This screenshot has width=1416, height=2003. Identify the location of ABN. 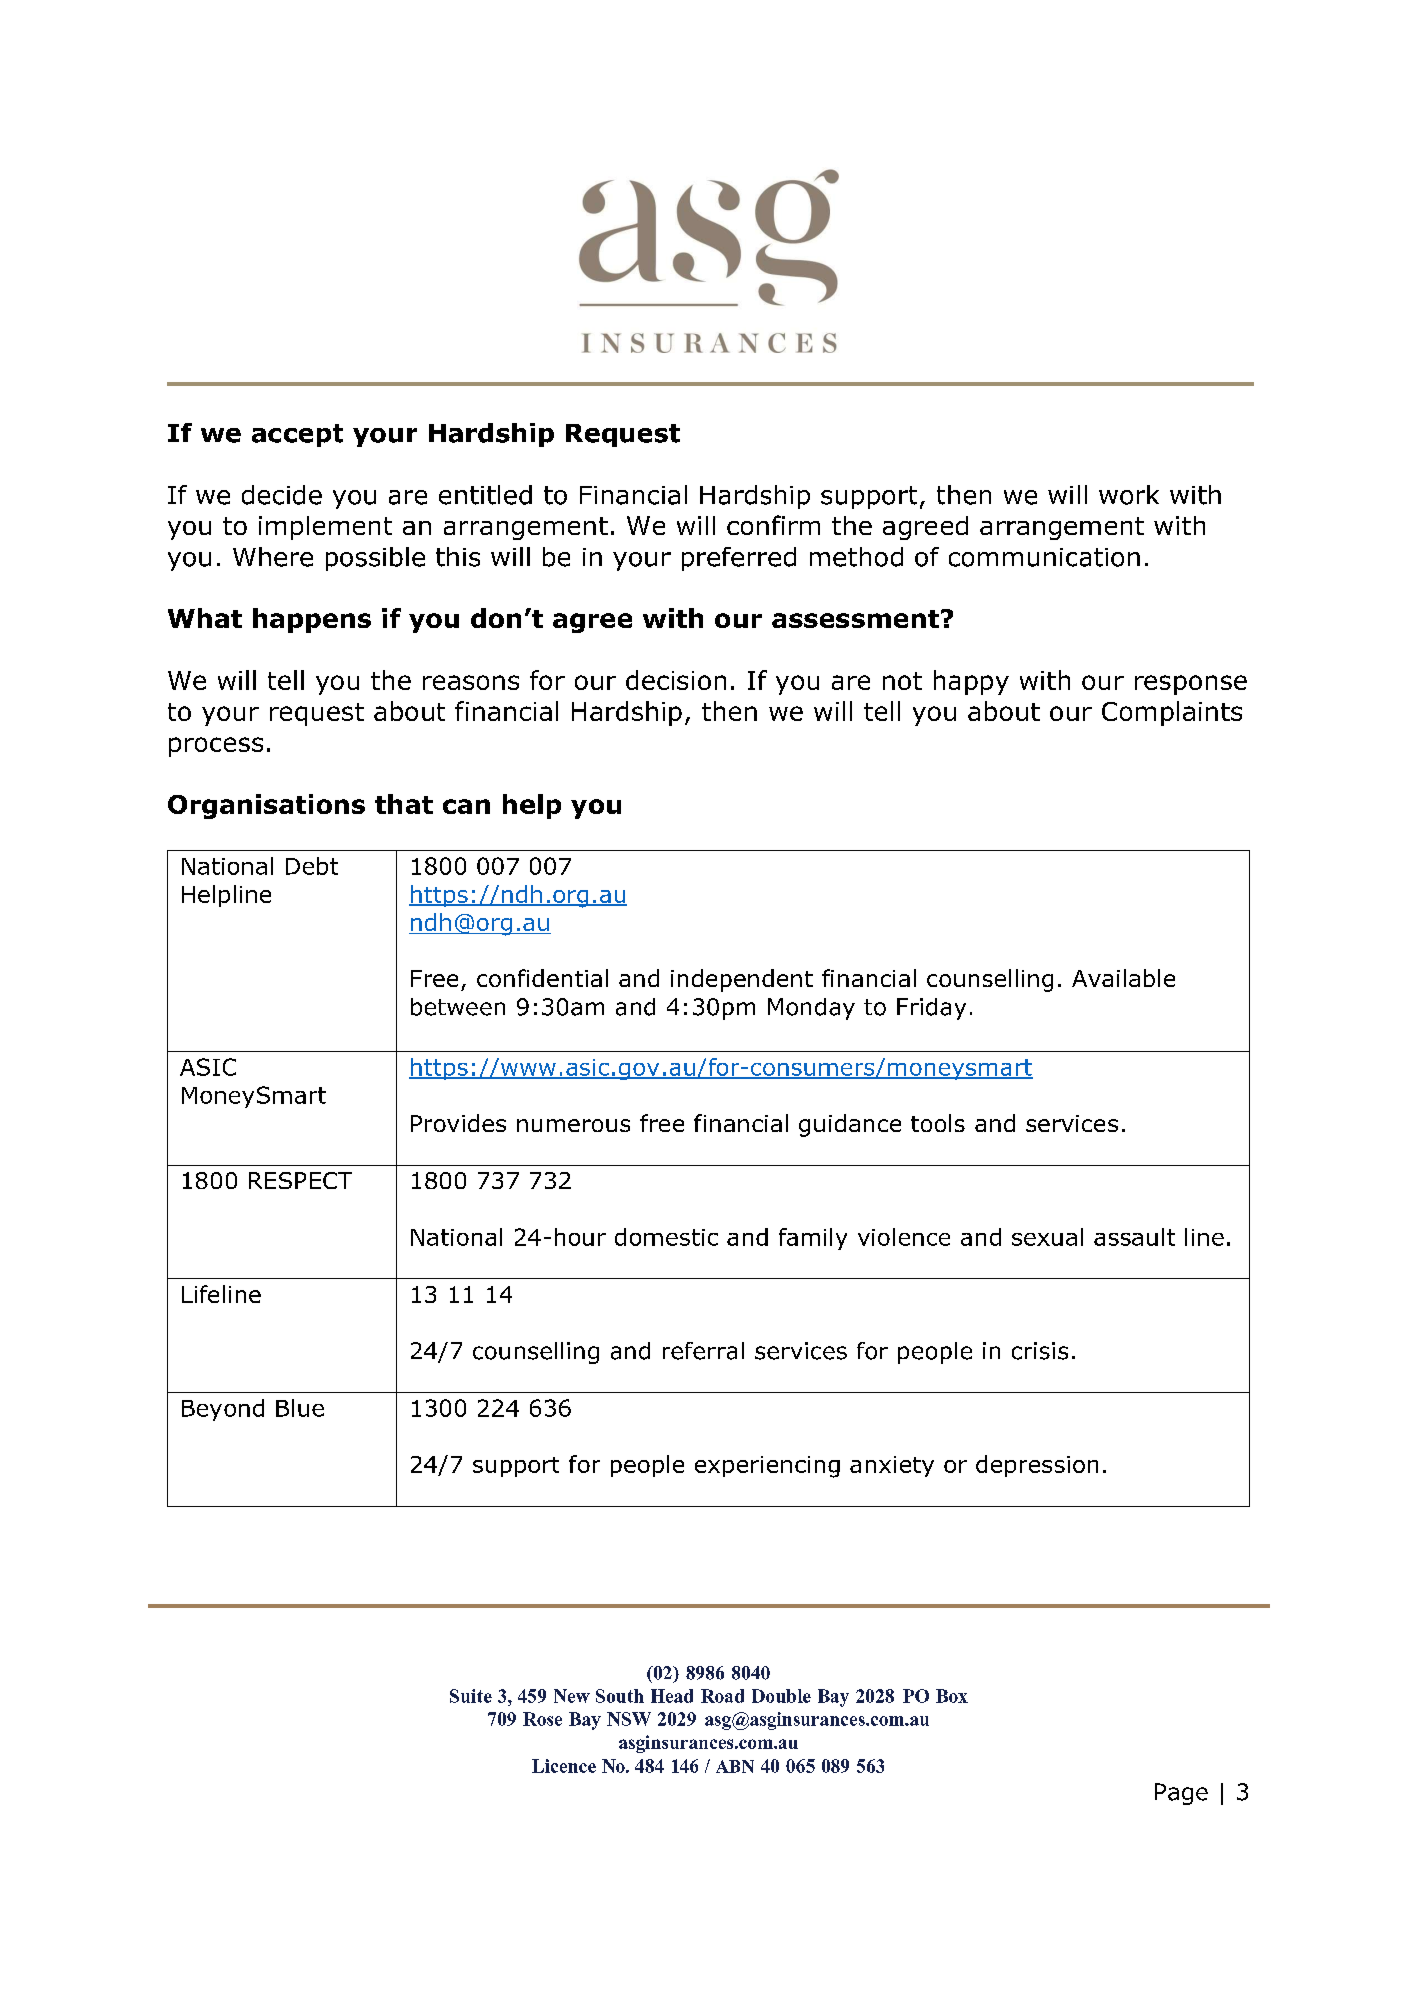
(735, 1766).
